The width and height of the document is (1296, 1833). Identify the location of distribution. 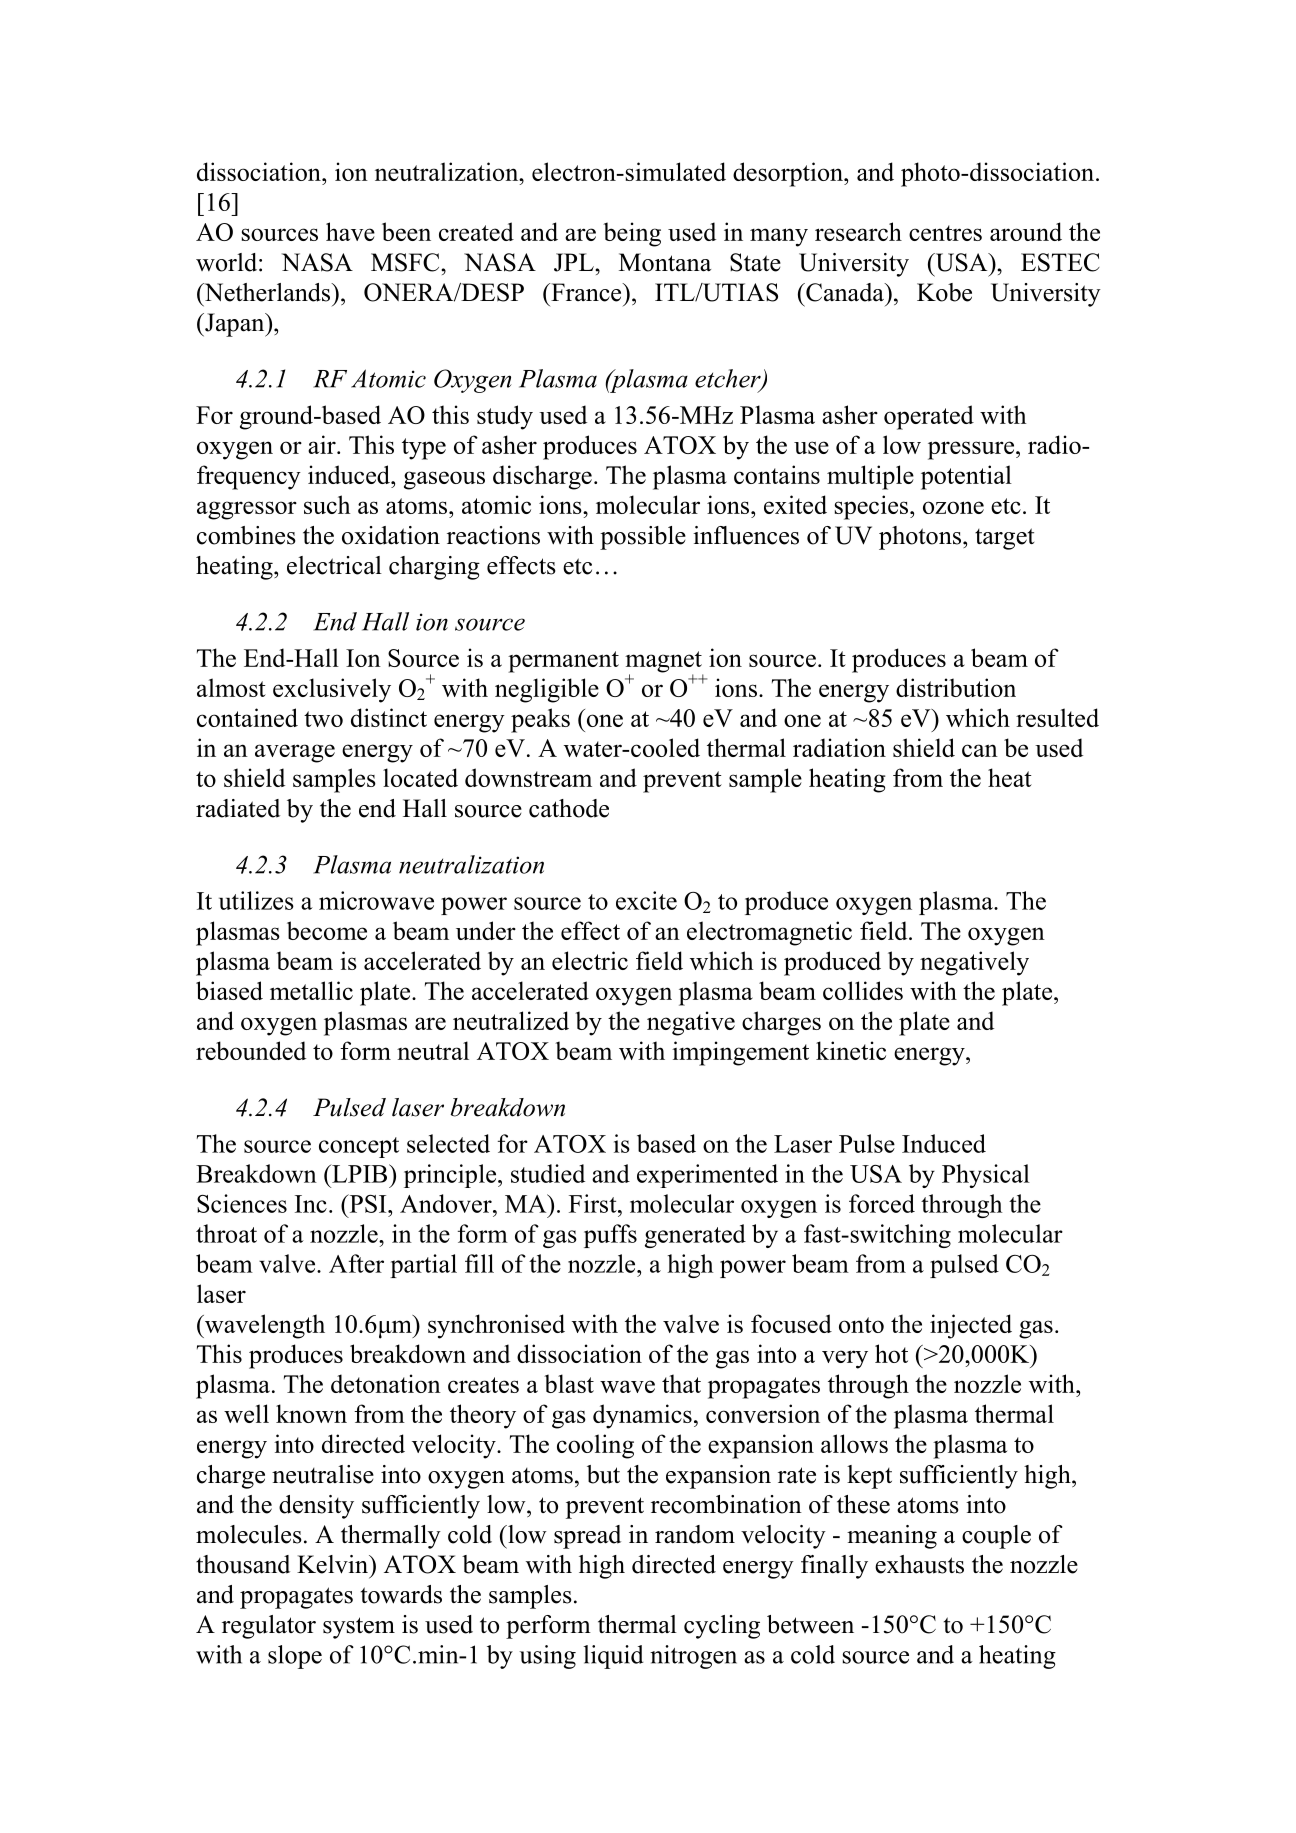
(956, 687).
